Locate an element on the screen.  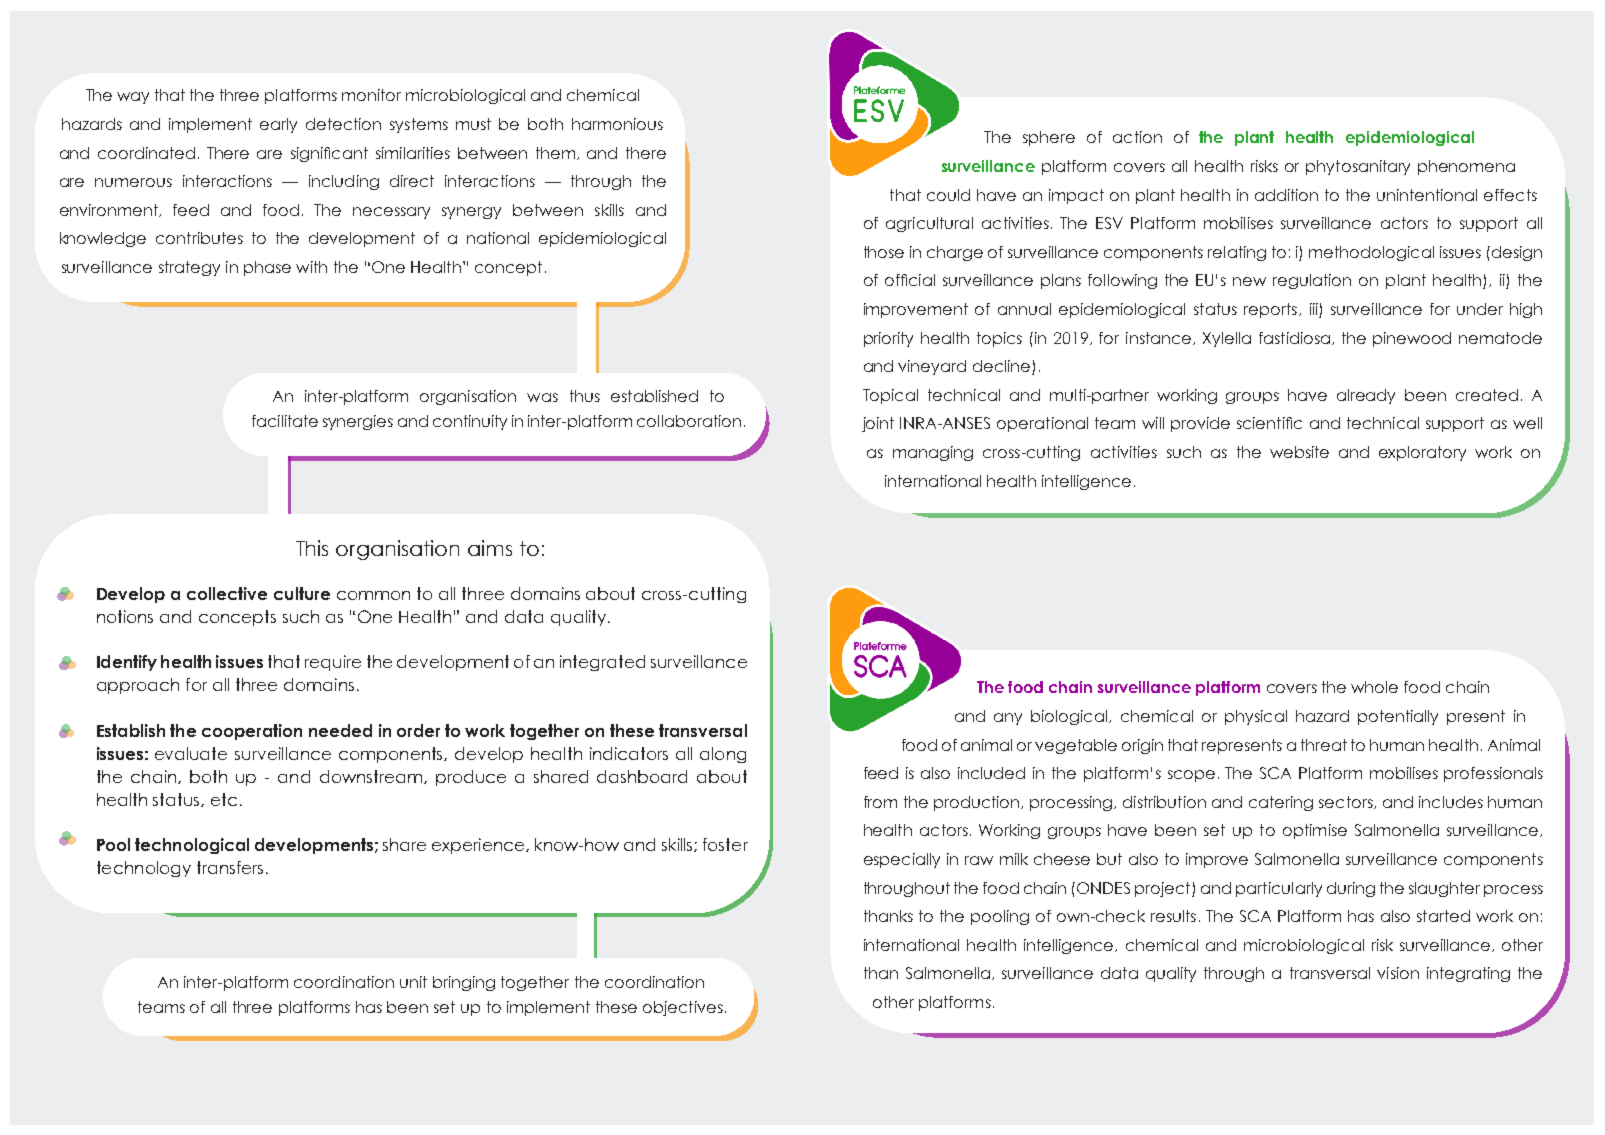
early is located at coordinates (278, 125).
